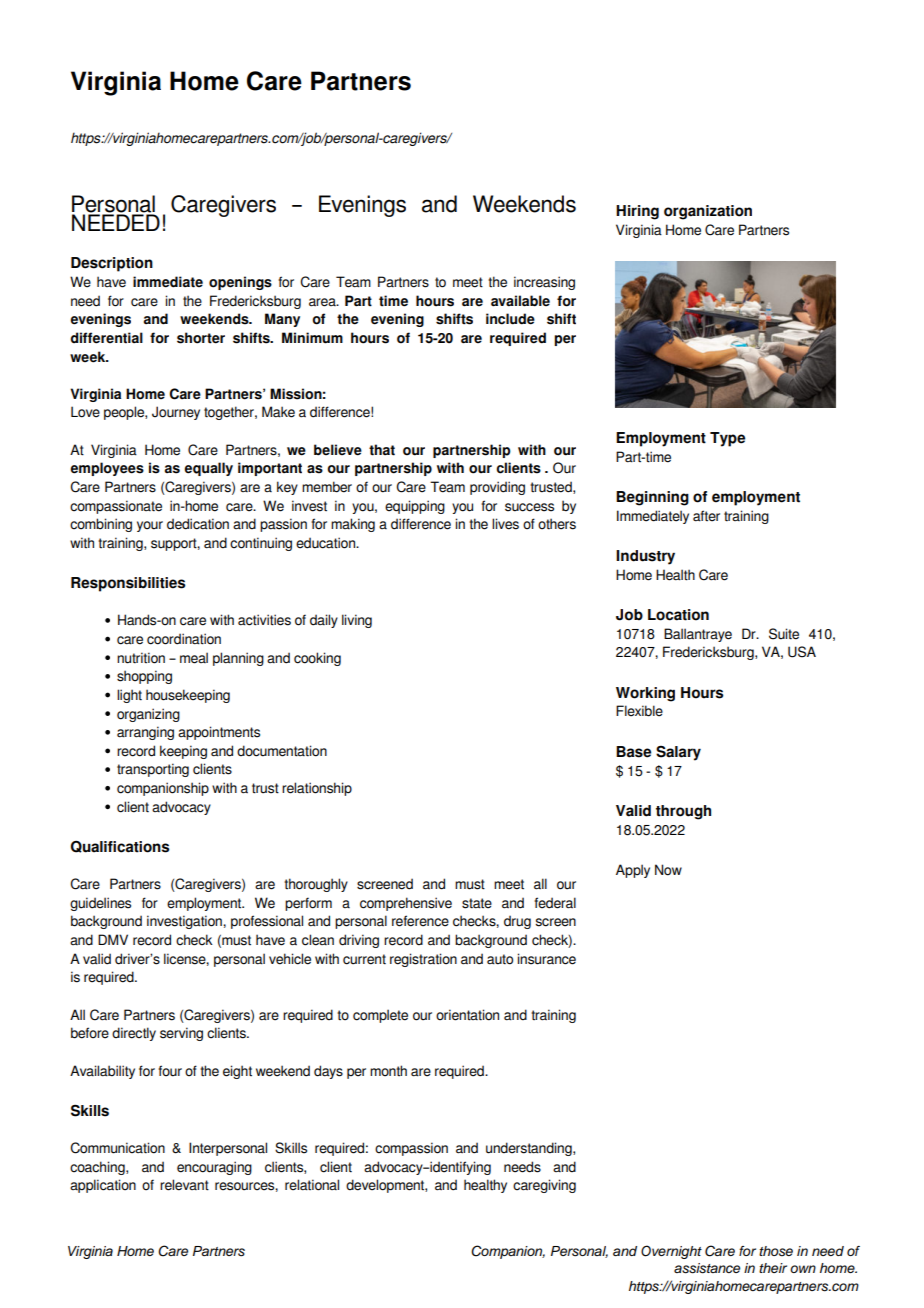 The image size is (924, 1308). I want to click on relationship, so click(317, 789).
